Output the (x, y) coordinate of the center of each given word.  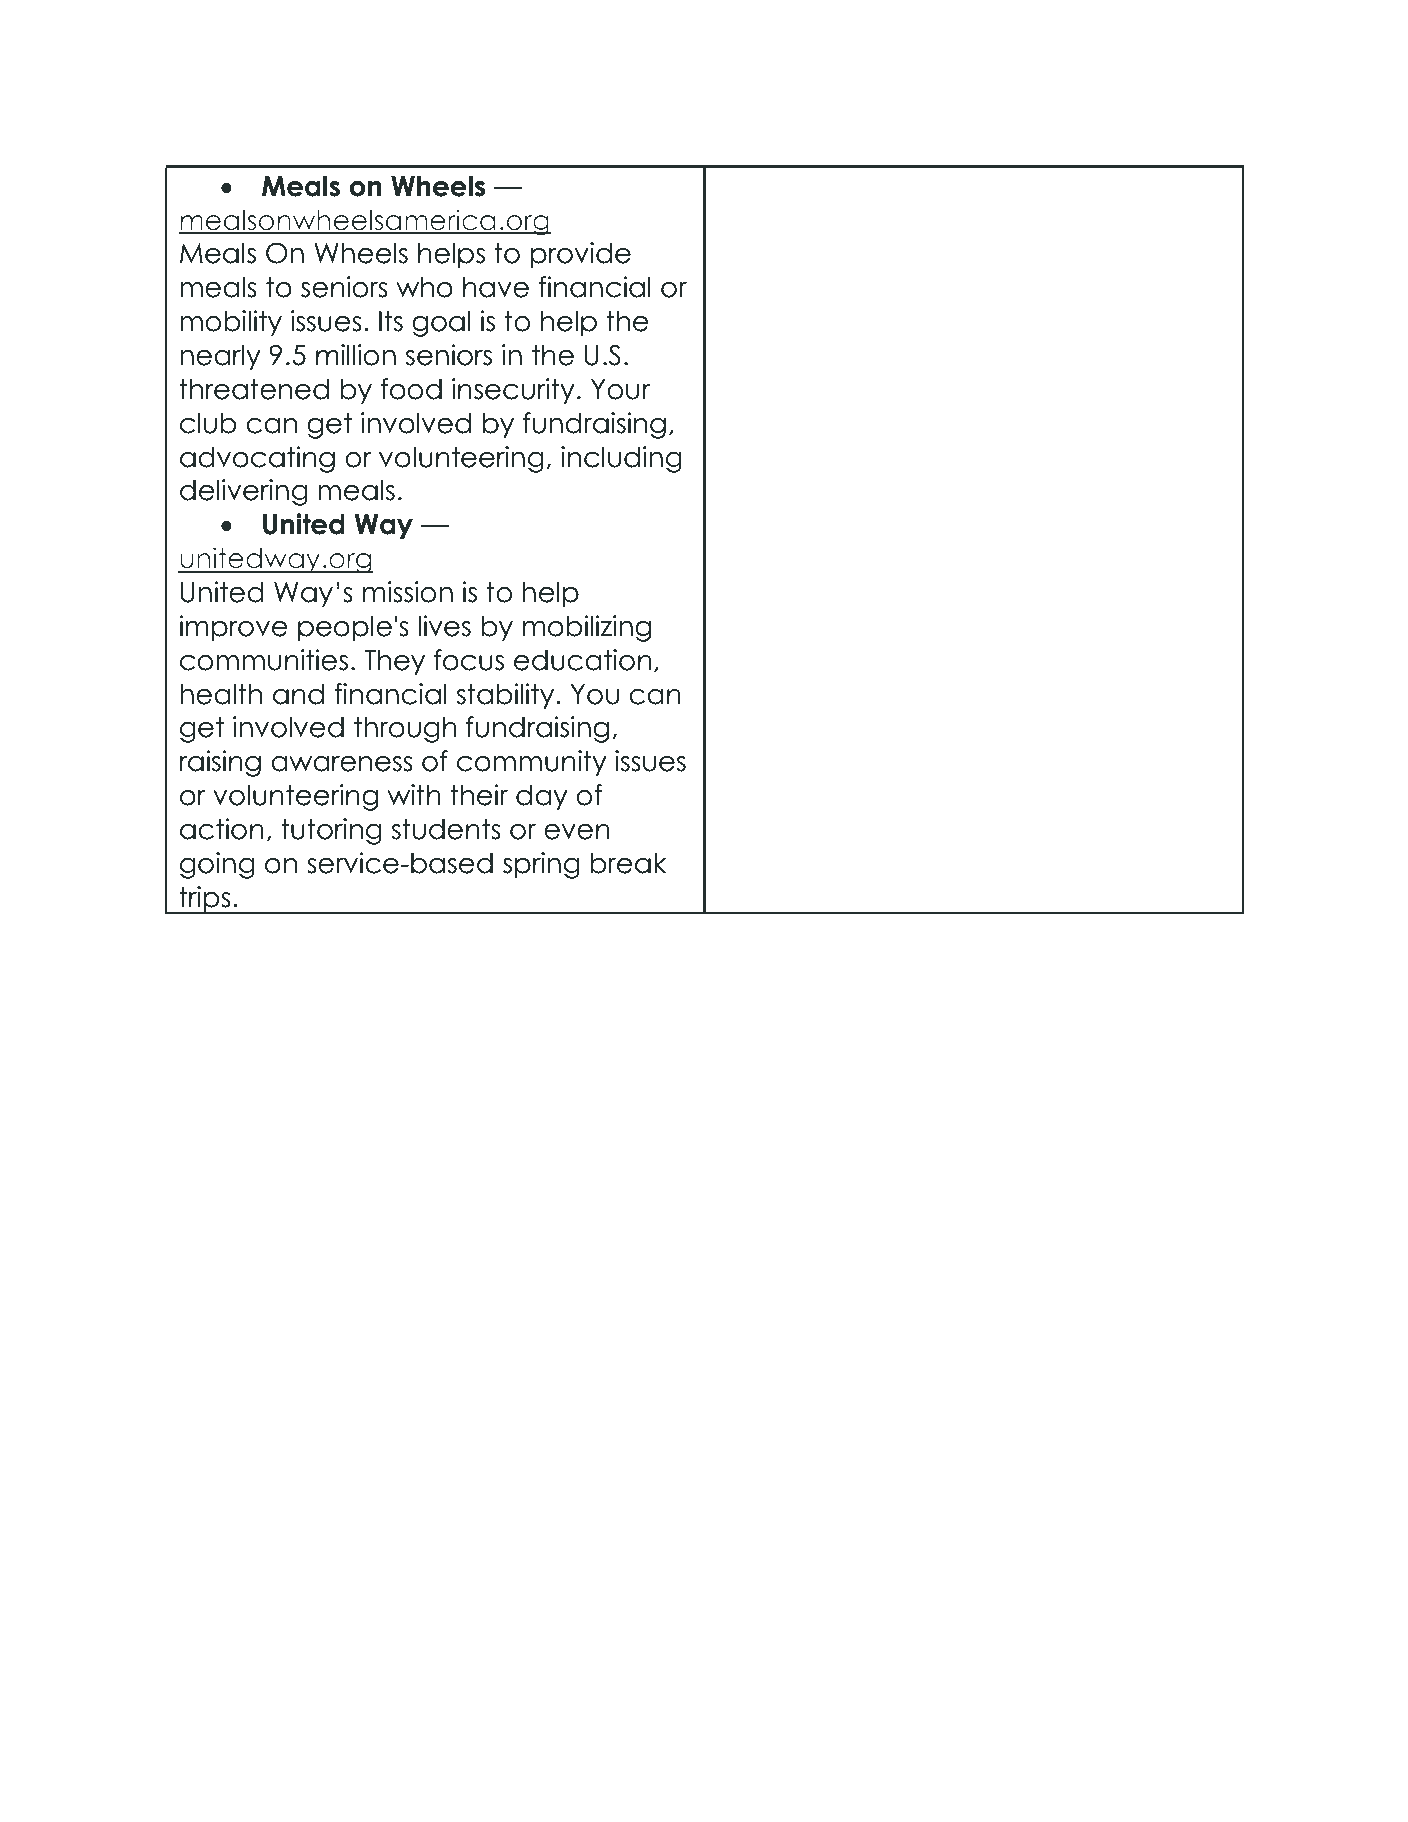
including (621, 459)
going (217, 865)
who (424, 287)
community (532, 763)
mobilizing (587, 628)
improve (234, 628)
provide (581, 255)
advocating (257, 459)
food (411, 389)
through (405, 729)
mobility (231, 323)
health (221, 694)
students (446, 829)
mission (408, 592)
